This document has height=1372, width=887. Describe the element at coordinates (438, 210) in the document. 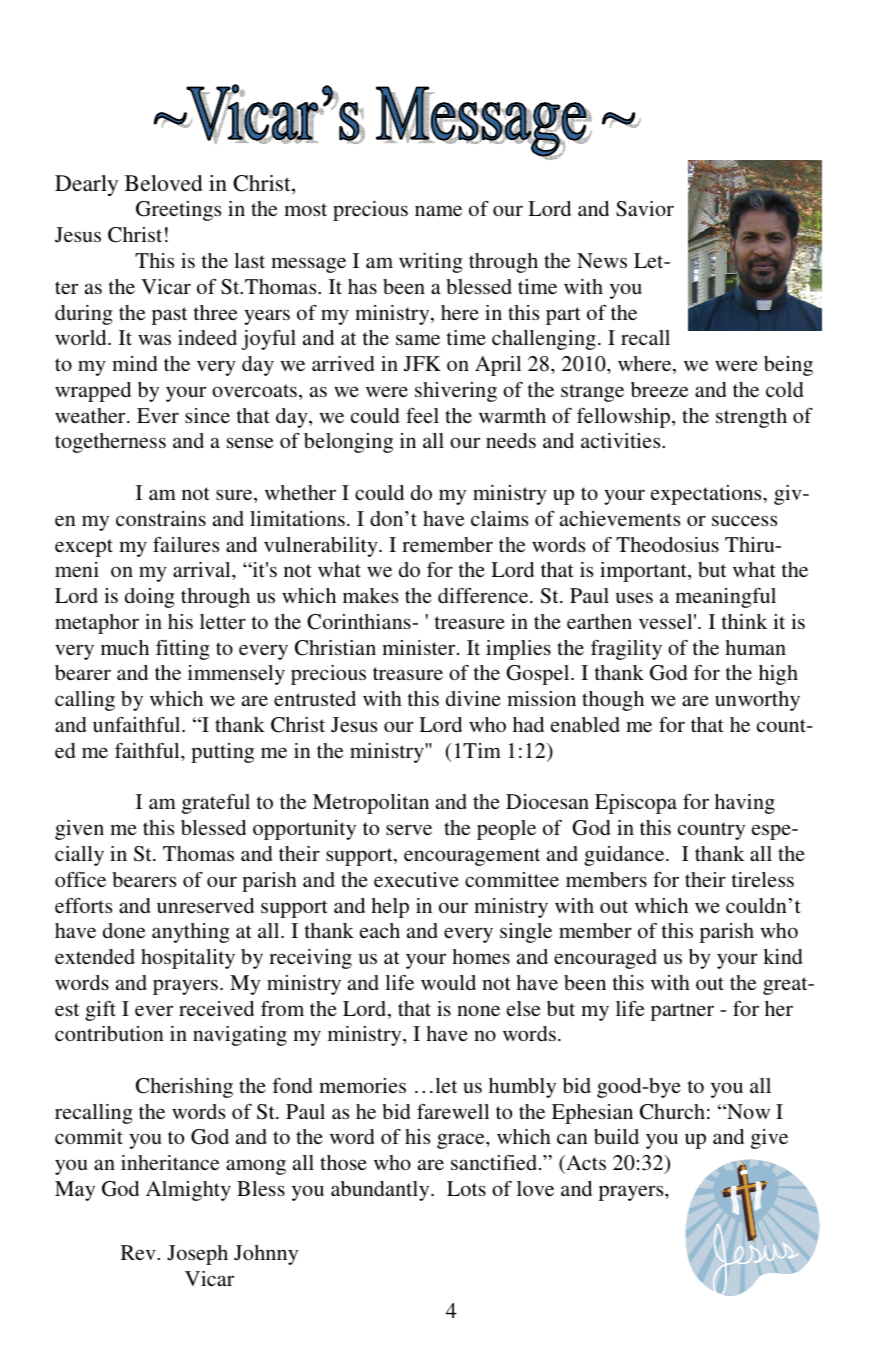

I see `name` at that location.
